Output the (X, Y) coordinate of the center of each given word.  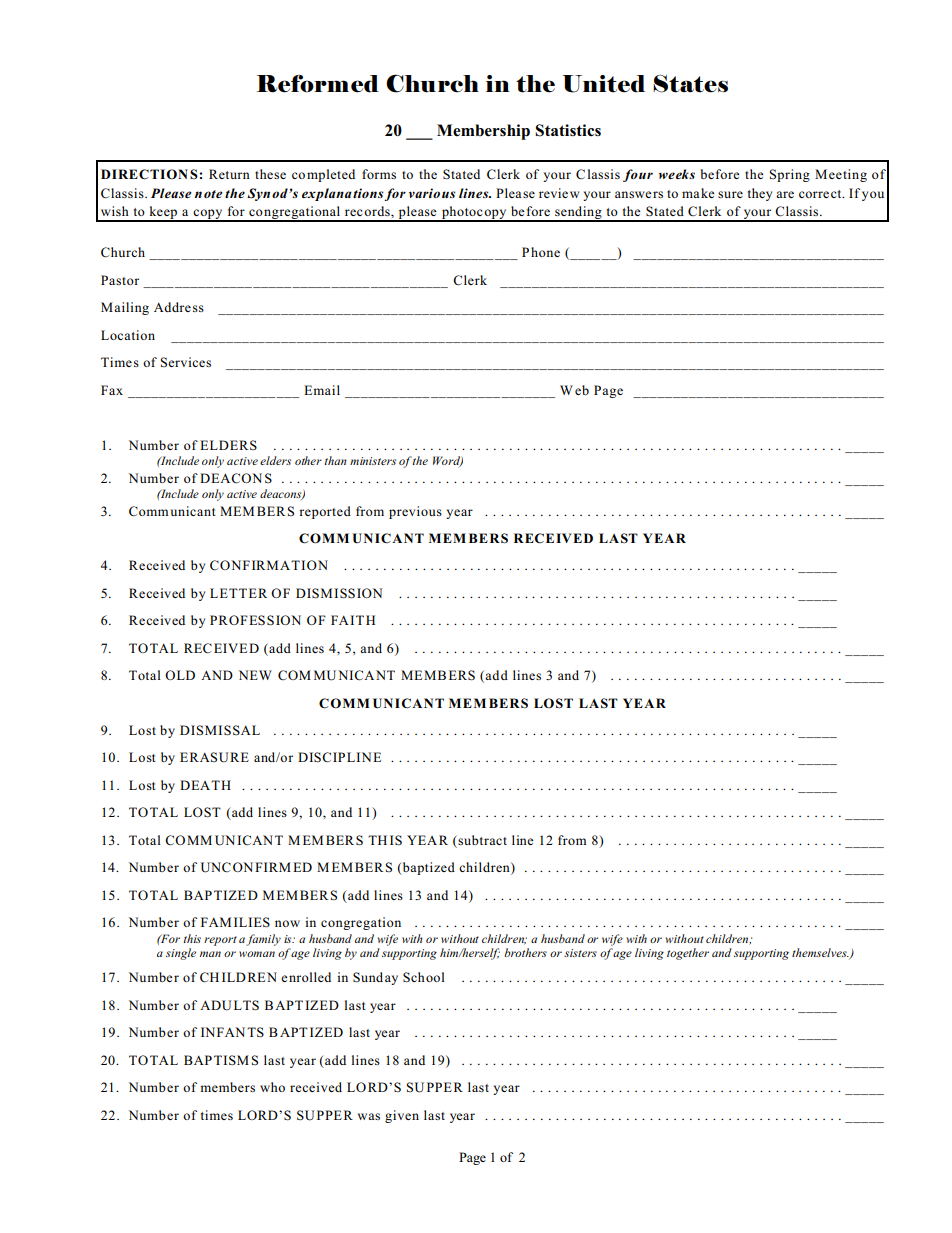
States (690, 84)
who (272, 1087)
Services (186, 362)
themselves (820, 952)
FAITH (353, 620)
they (760, 194)
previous (415, 512)
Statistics (568, 130)
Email (322, 390)
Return (229, 174)
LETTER (238, 593)
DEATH (205, 785)
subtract (481, 840)
